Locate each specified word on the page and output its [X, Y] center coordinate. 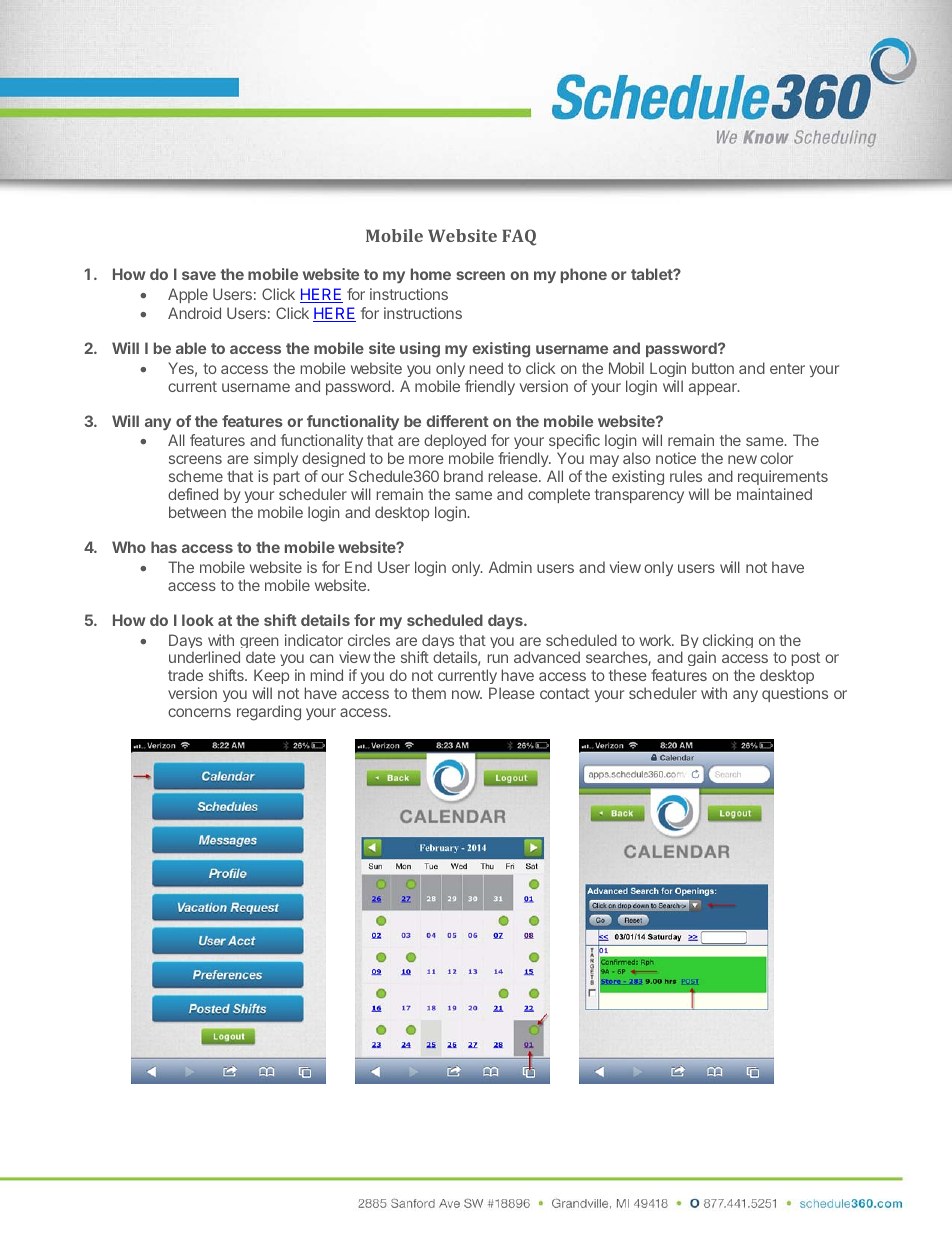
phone [584, 275]
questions [795, 694]
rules [686, 476]
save [199, 275]
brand [463, 476]
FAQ [519, 237]
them [429, 693]
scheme [196, 476]
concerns [199, 712]
